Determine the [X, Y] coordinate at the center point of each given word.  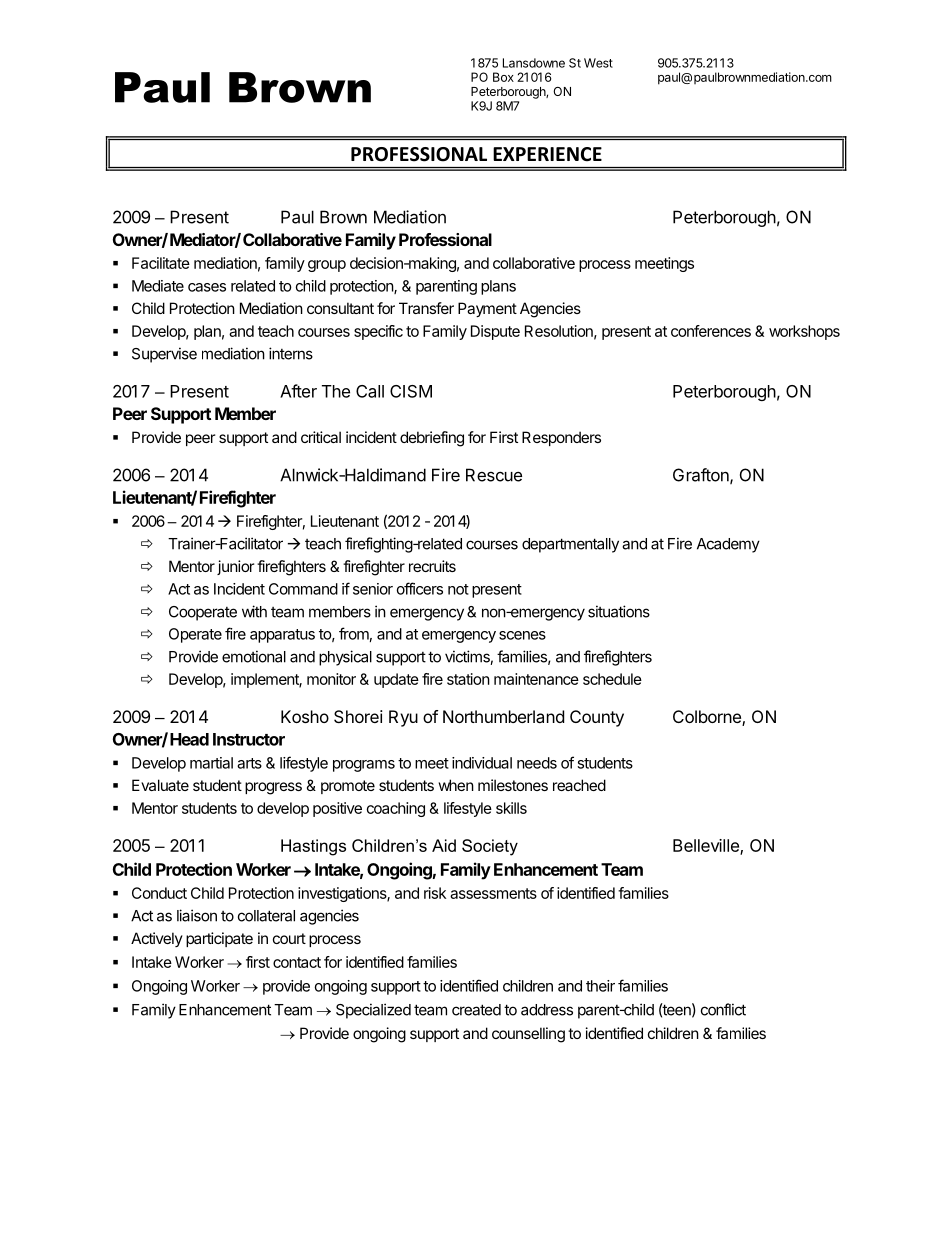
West [598, 63]
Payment [487, 309]
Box [503, 77]
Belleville [707, 847]
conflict [723, 1009]
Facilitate [161, 263]
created [476, 1010]
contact [297, 962]
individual [482, 763]
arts [249, 763]
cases [207, 287]
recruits [432, 566]
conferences [711, 331]
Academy [728, 545]
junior [235, 567]
